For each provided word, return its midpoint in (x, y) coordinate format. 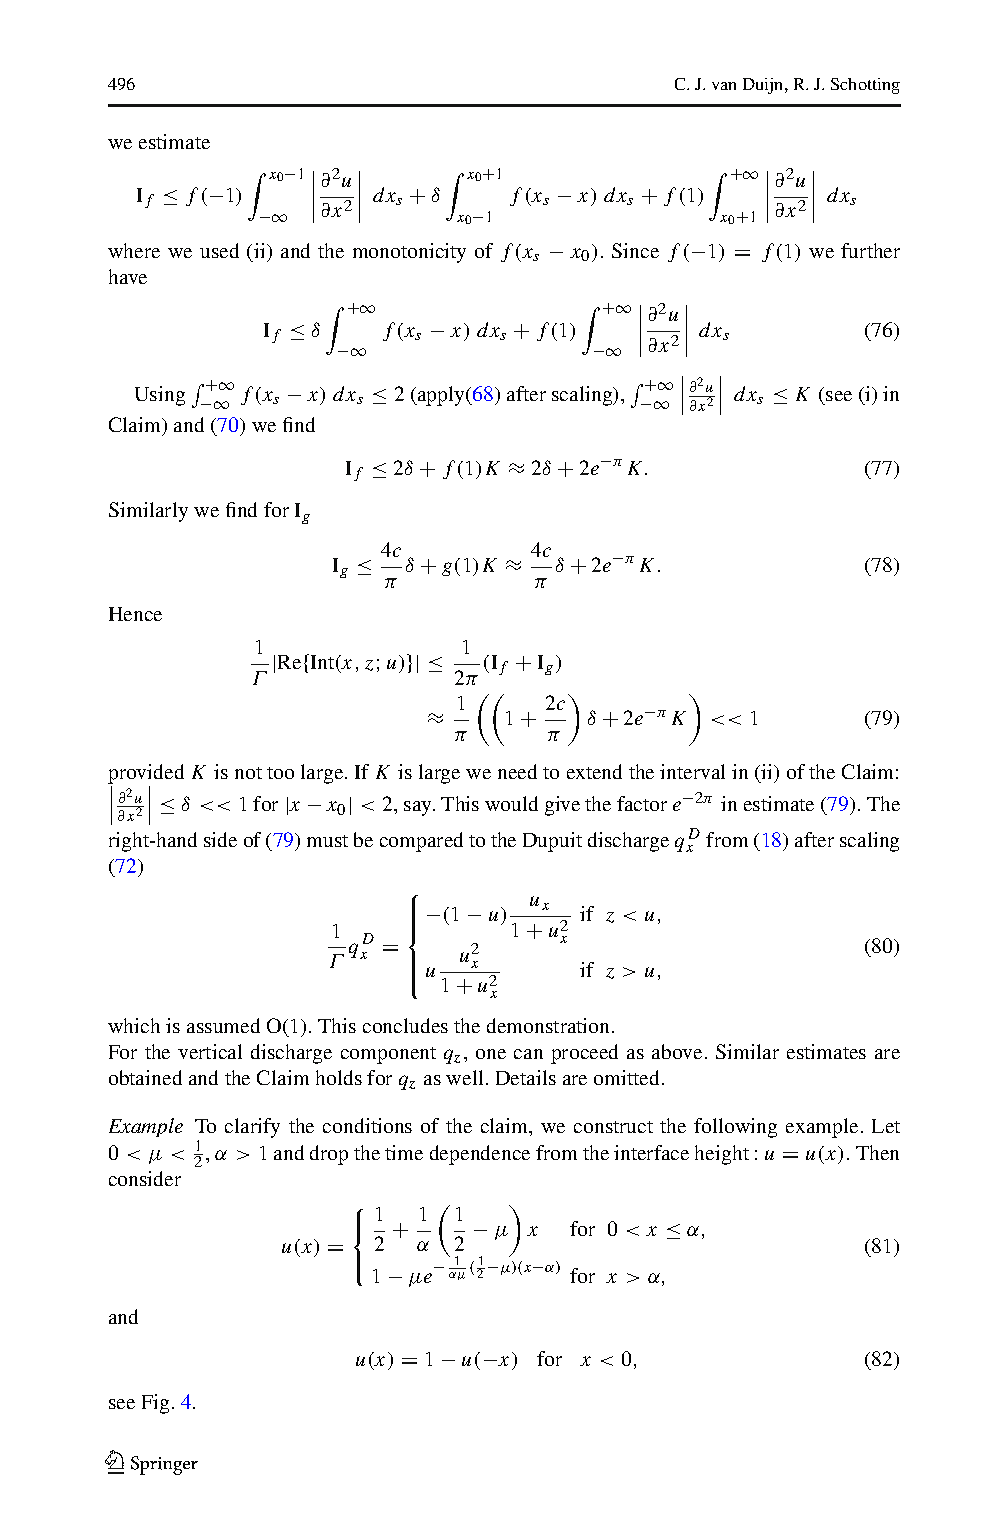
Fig (155, 1404)
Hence (135, 614)
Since (635, 250)
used (219, 250)
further (870, 250)
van (724, 86)
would (511, 803)
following (735, 1128)
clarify (252, 1128)
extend (594, 771)
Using (160, 396)
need (517, 771)
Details (526, 1077)
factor (642, 803)
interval (692, 771)
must (327, 841)
